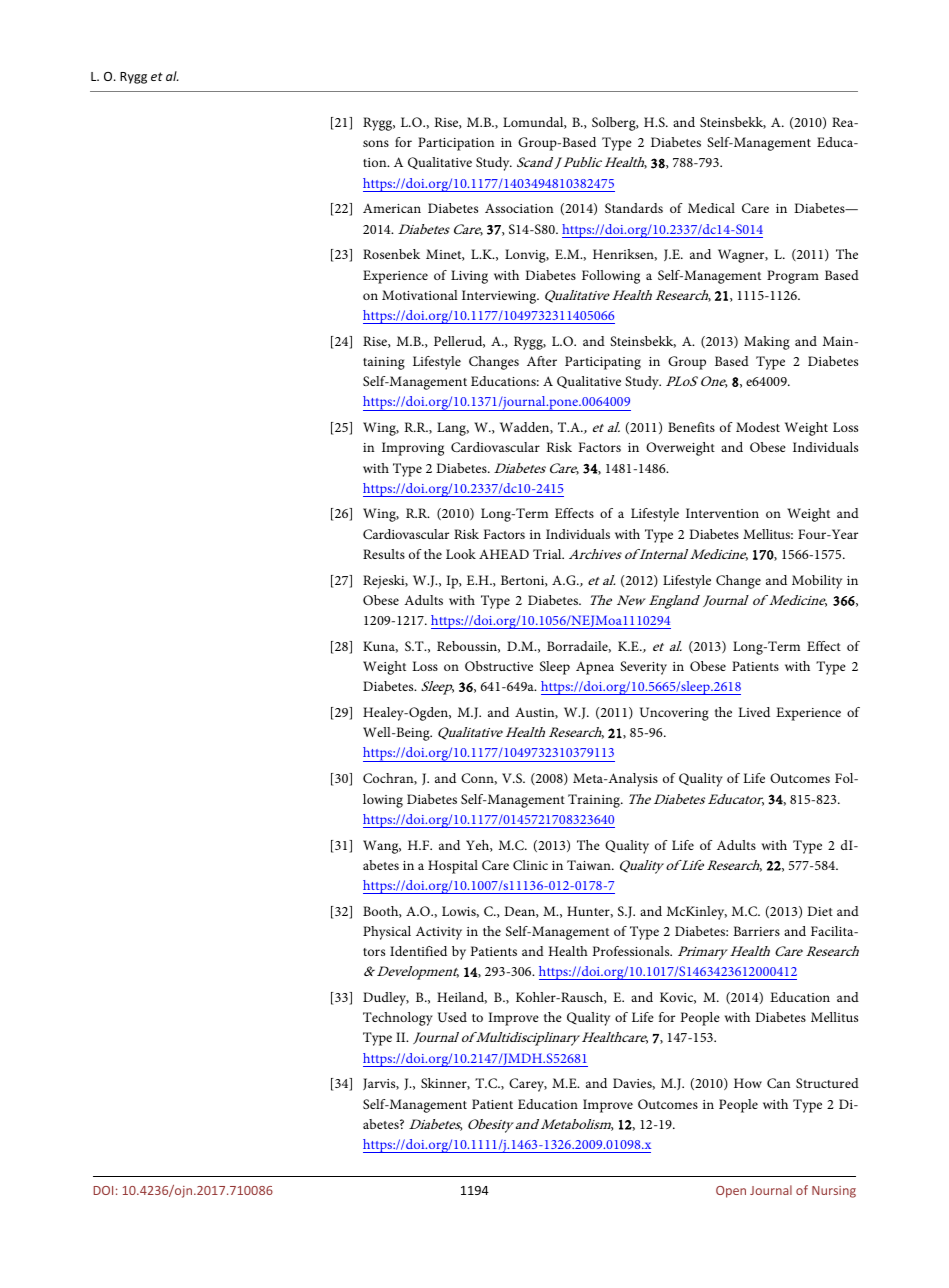  I want to click on Lived, so click(754, 712).
